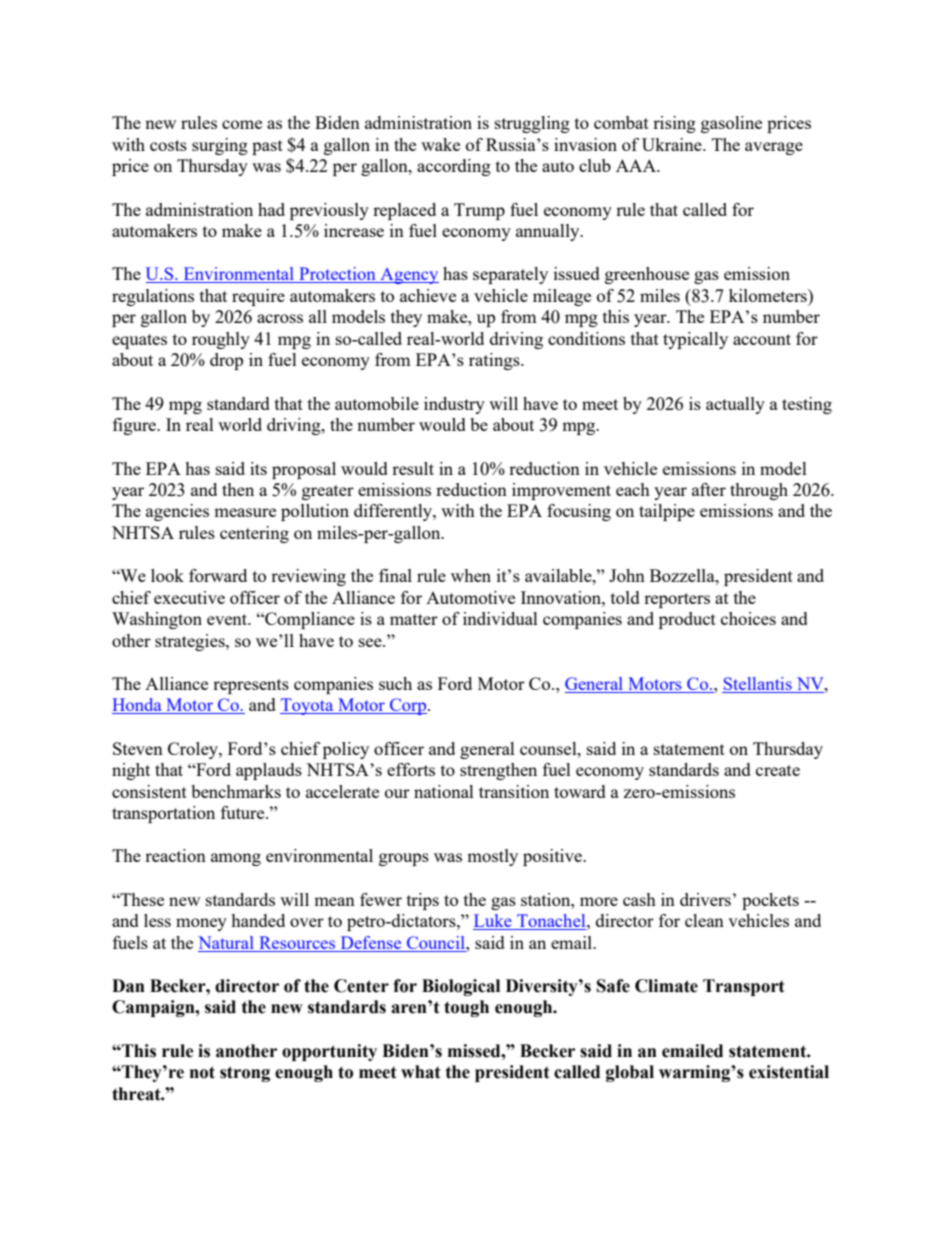 This screenshot has width=952, height=1233. What do you see at coordinates (454, 167) in the screenshot?
I see `according` at bounding box center [454, 167].
